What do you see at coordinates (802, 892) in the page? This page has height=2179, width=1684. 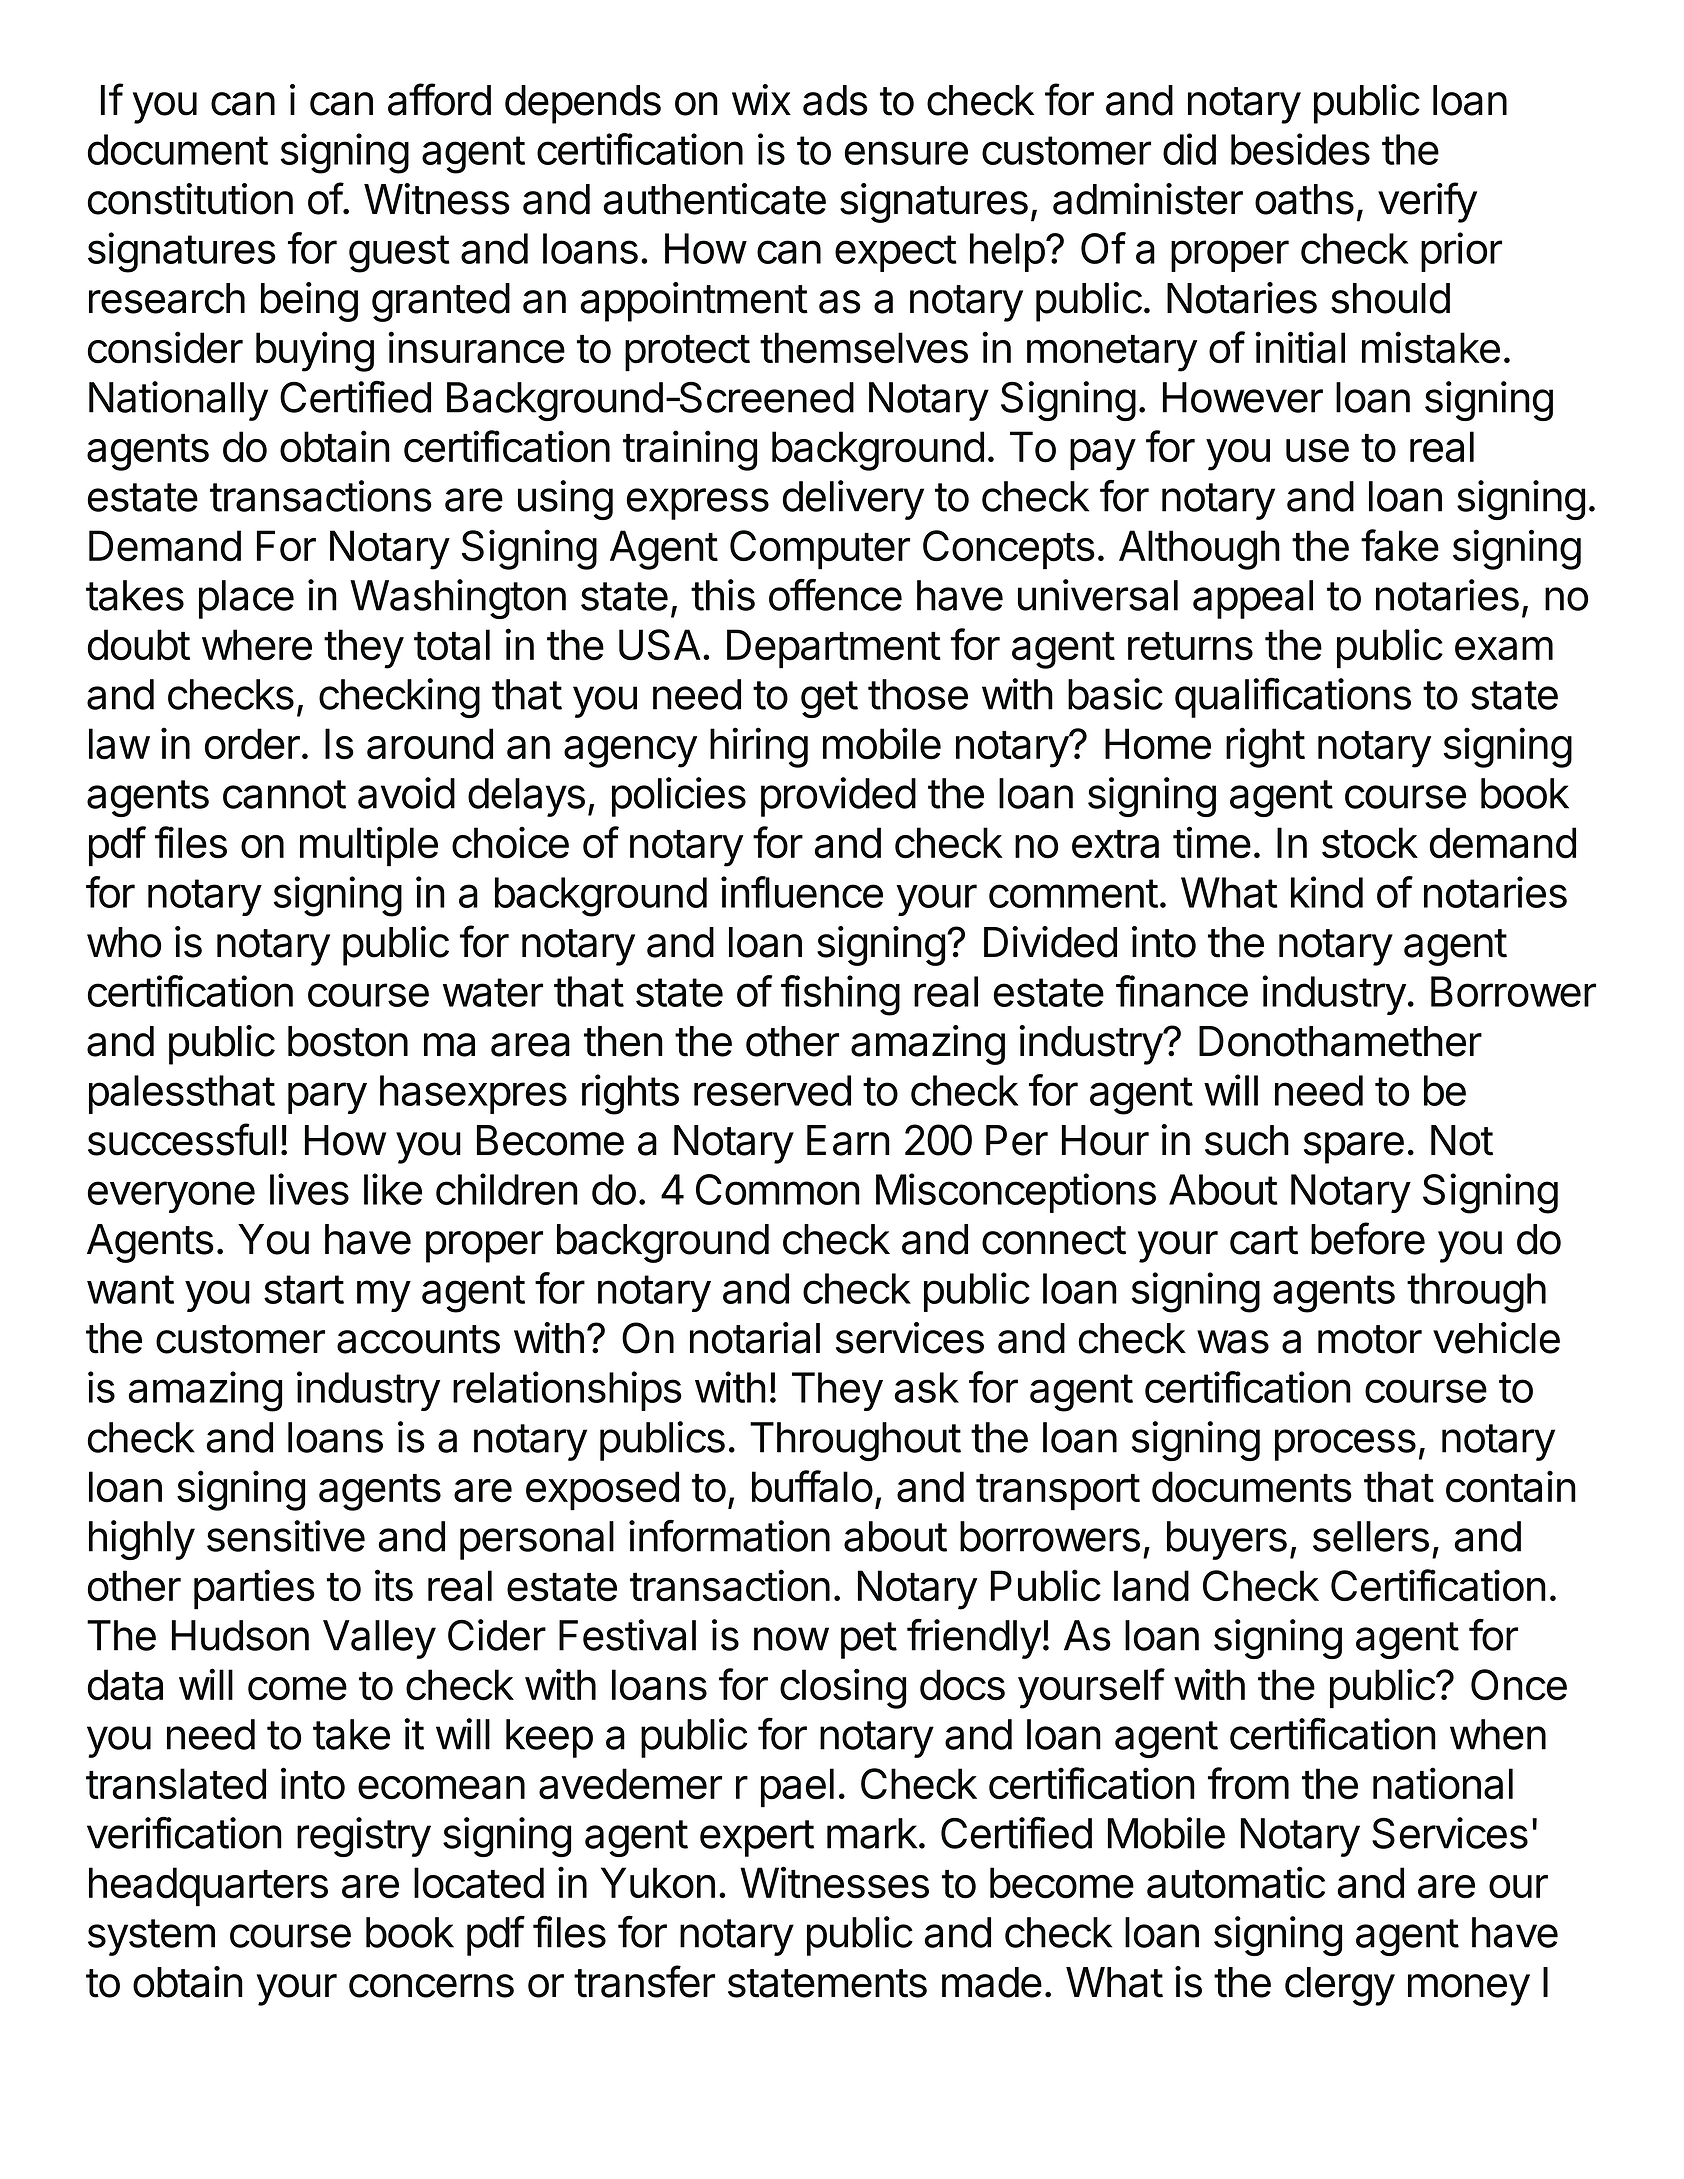 I see `influence` at bounding box center [802, 892].
